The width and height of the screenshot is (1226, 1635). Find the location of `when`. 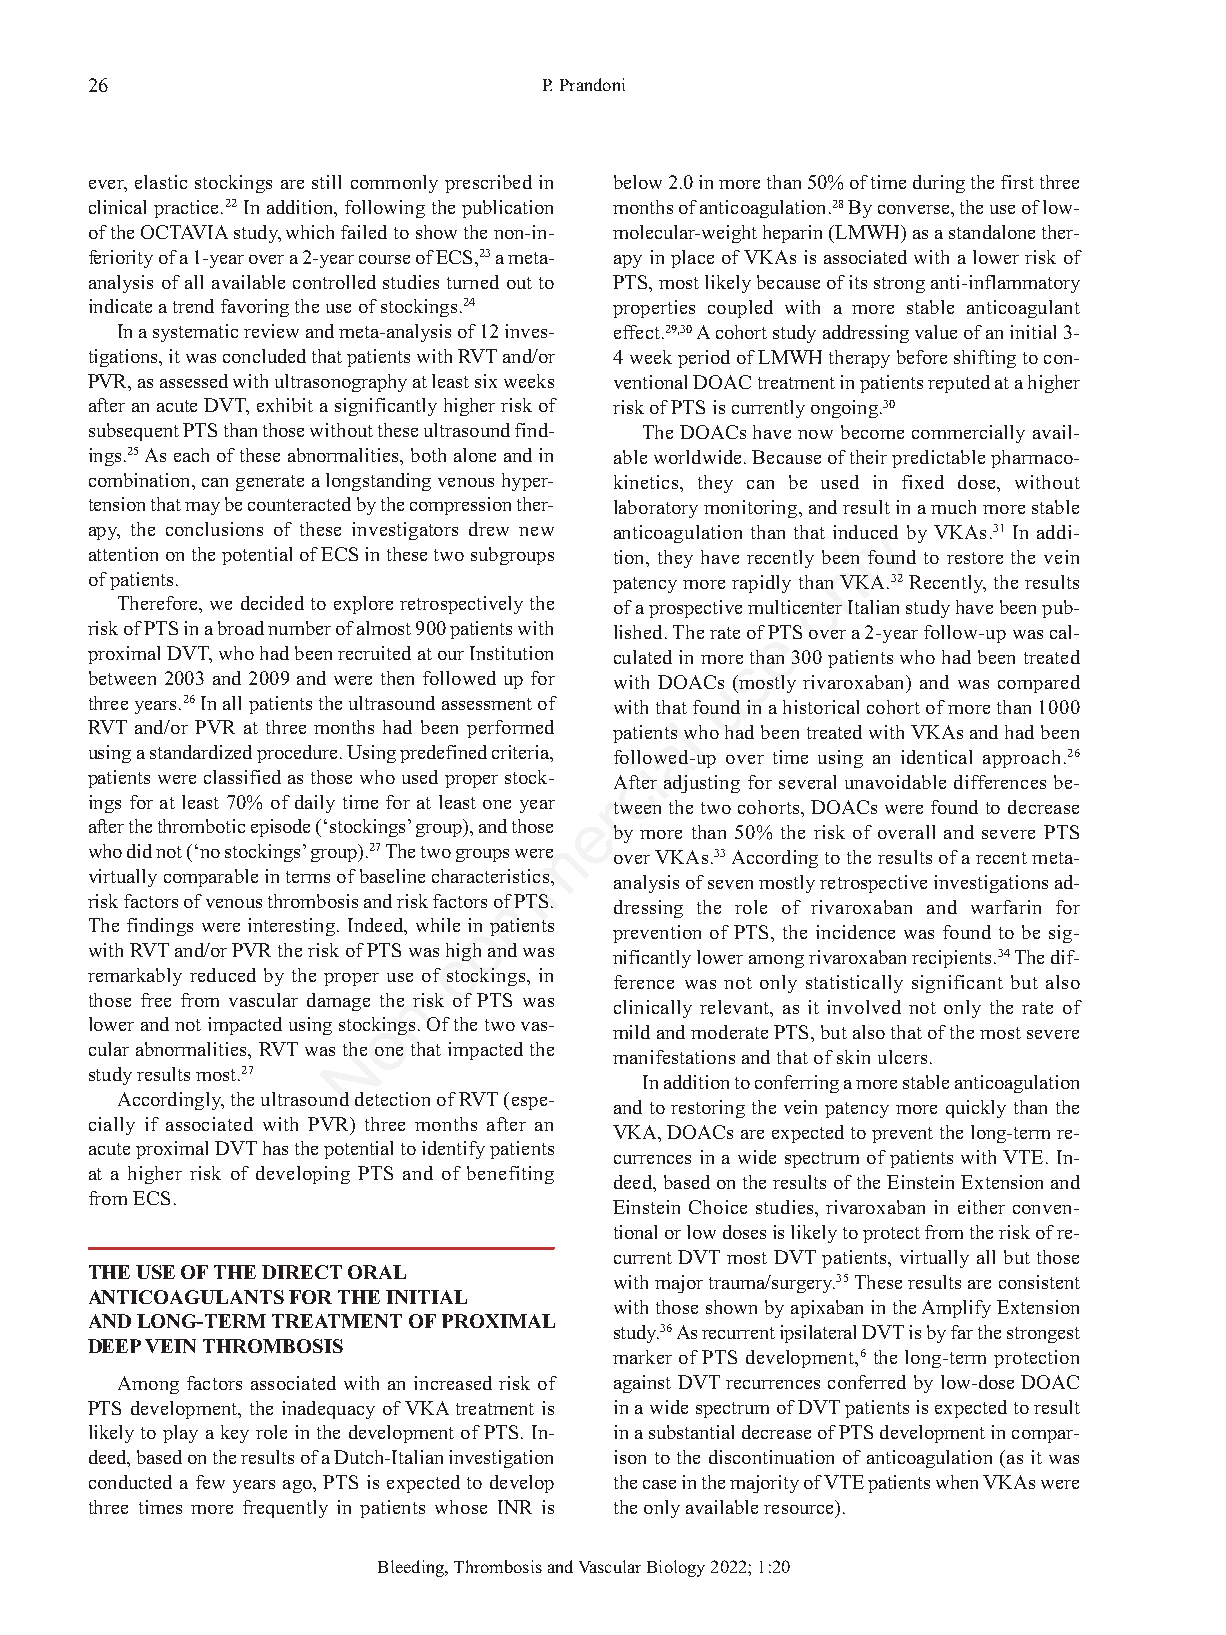

when is located at coordinates (957, 1482).
